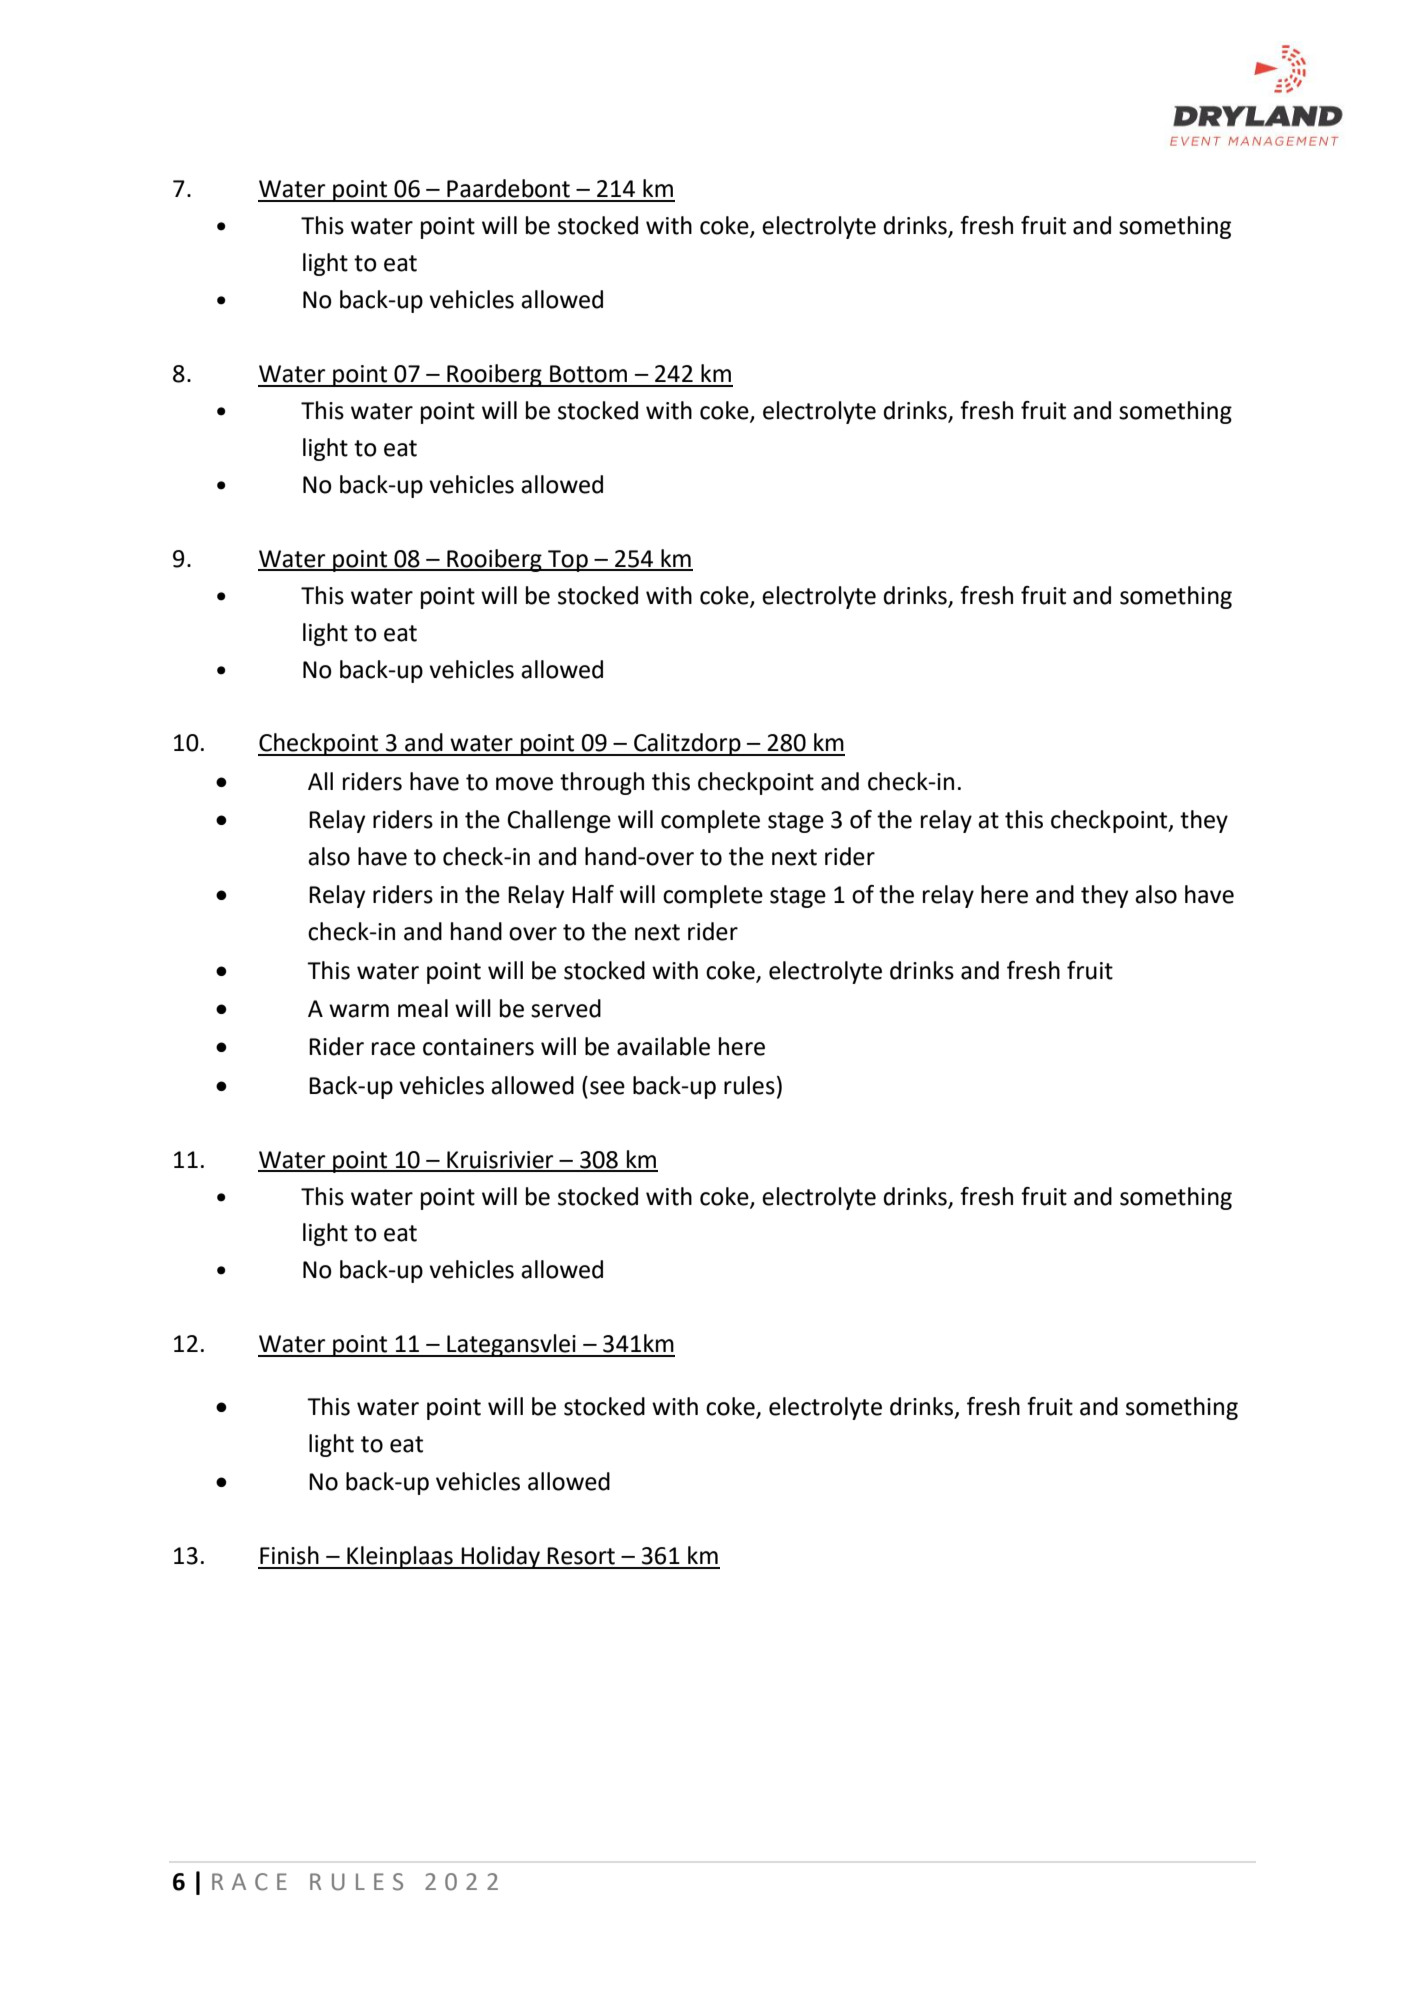 The image size is (1424, 2014). I want to click on move, so click(524, 784).
